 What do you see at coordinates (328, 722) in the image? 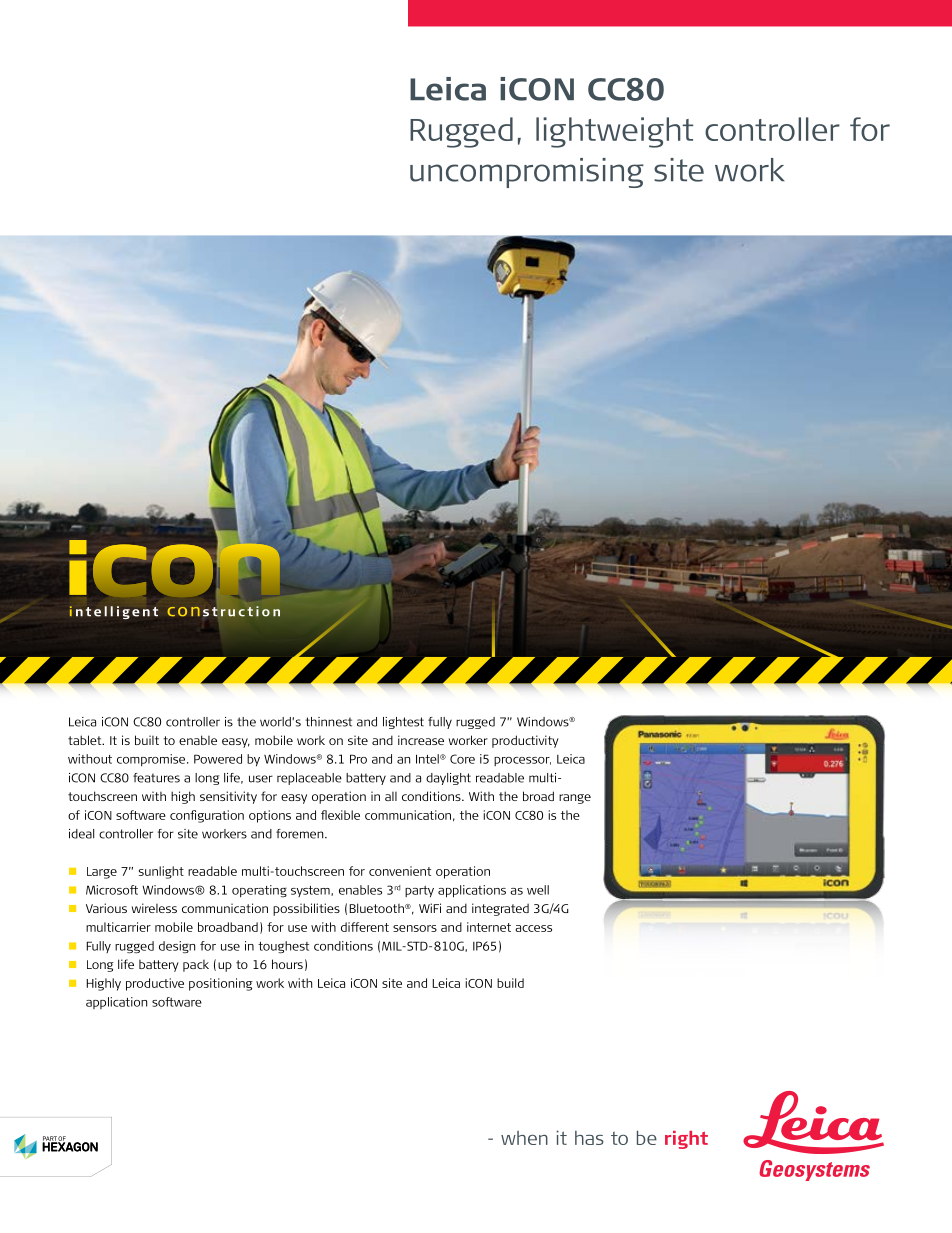
I see `thinnest` at bounding box center [328, 722].
